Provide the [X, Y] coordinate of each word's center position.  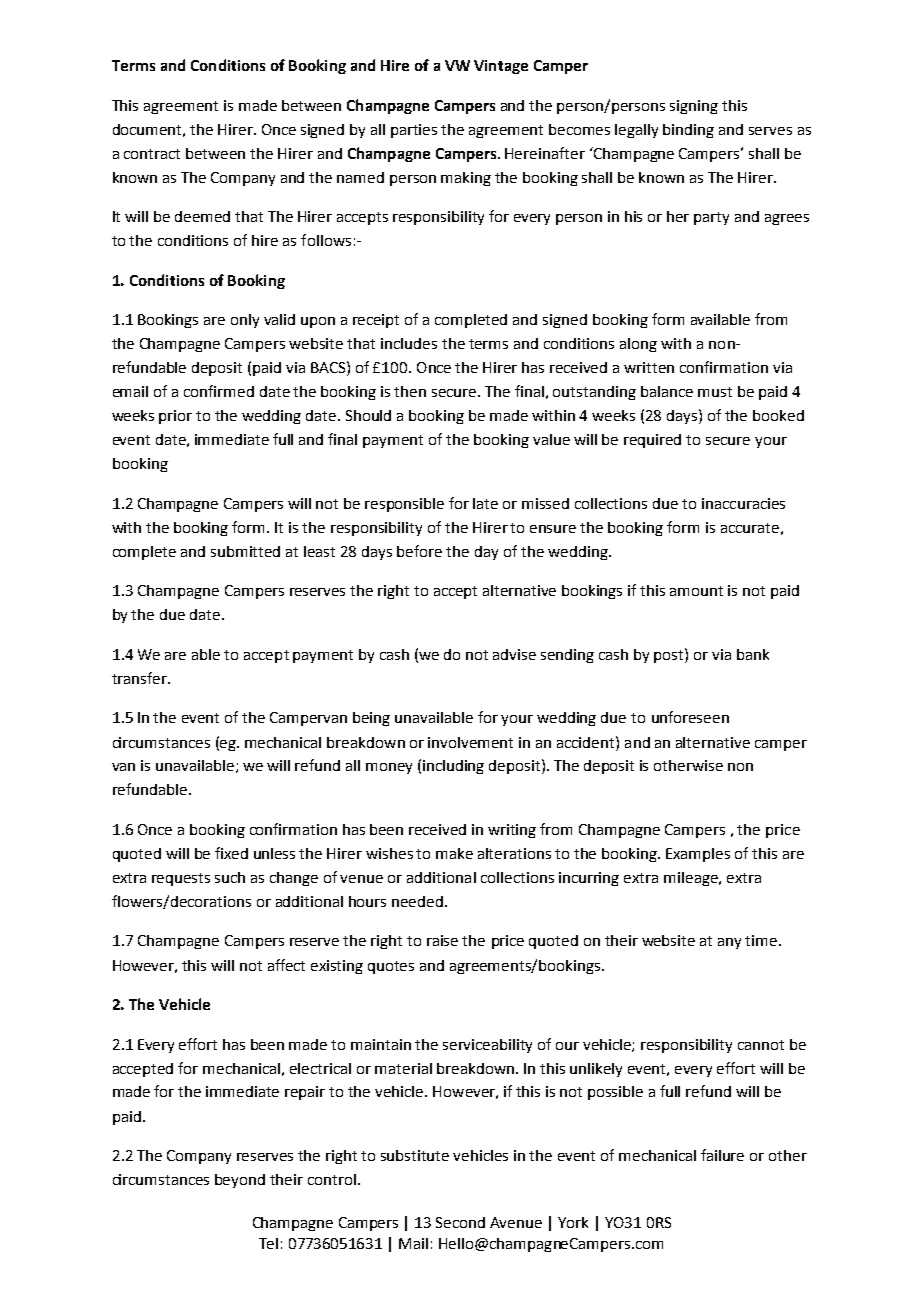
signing [694, 107]
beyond [240, 1181]
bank [753, 654]
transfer [140, 678]
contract [152, 154]
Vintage [501, 67]
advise [514, 654]
